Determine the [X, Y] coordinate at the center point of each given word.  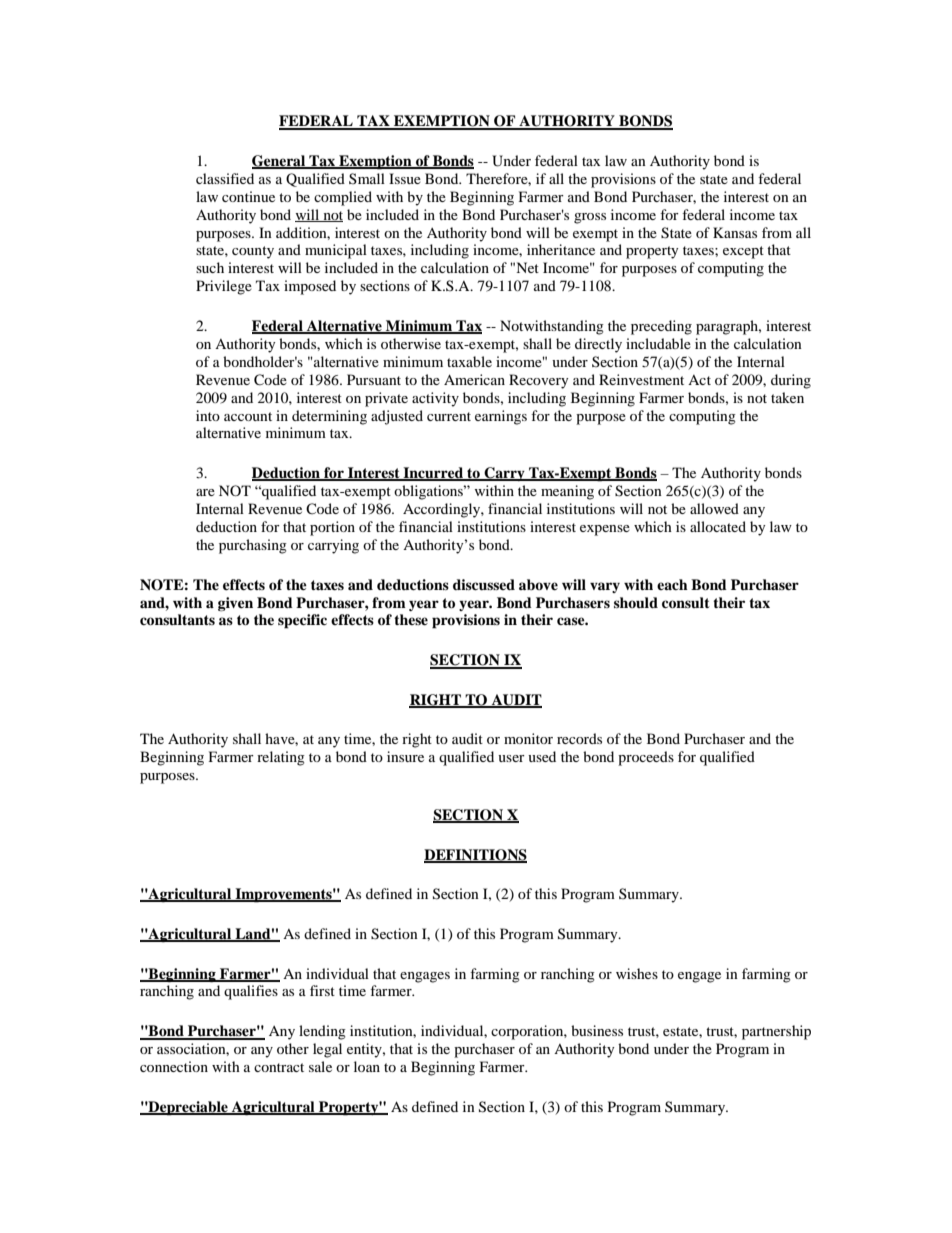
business [597, 1030]
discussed [484, 584]
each [672, 584]
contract [279, 1067]
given [235, 604]
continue [248, 196]
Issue [405, 178]
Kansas [735, 232]
